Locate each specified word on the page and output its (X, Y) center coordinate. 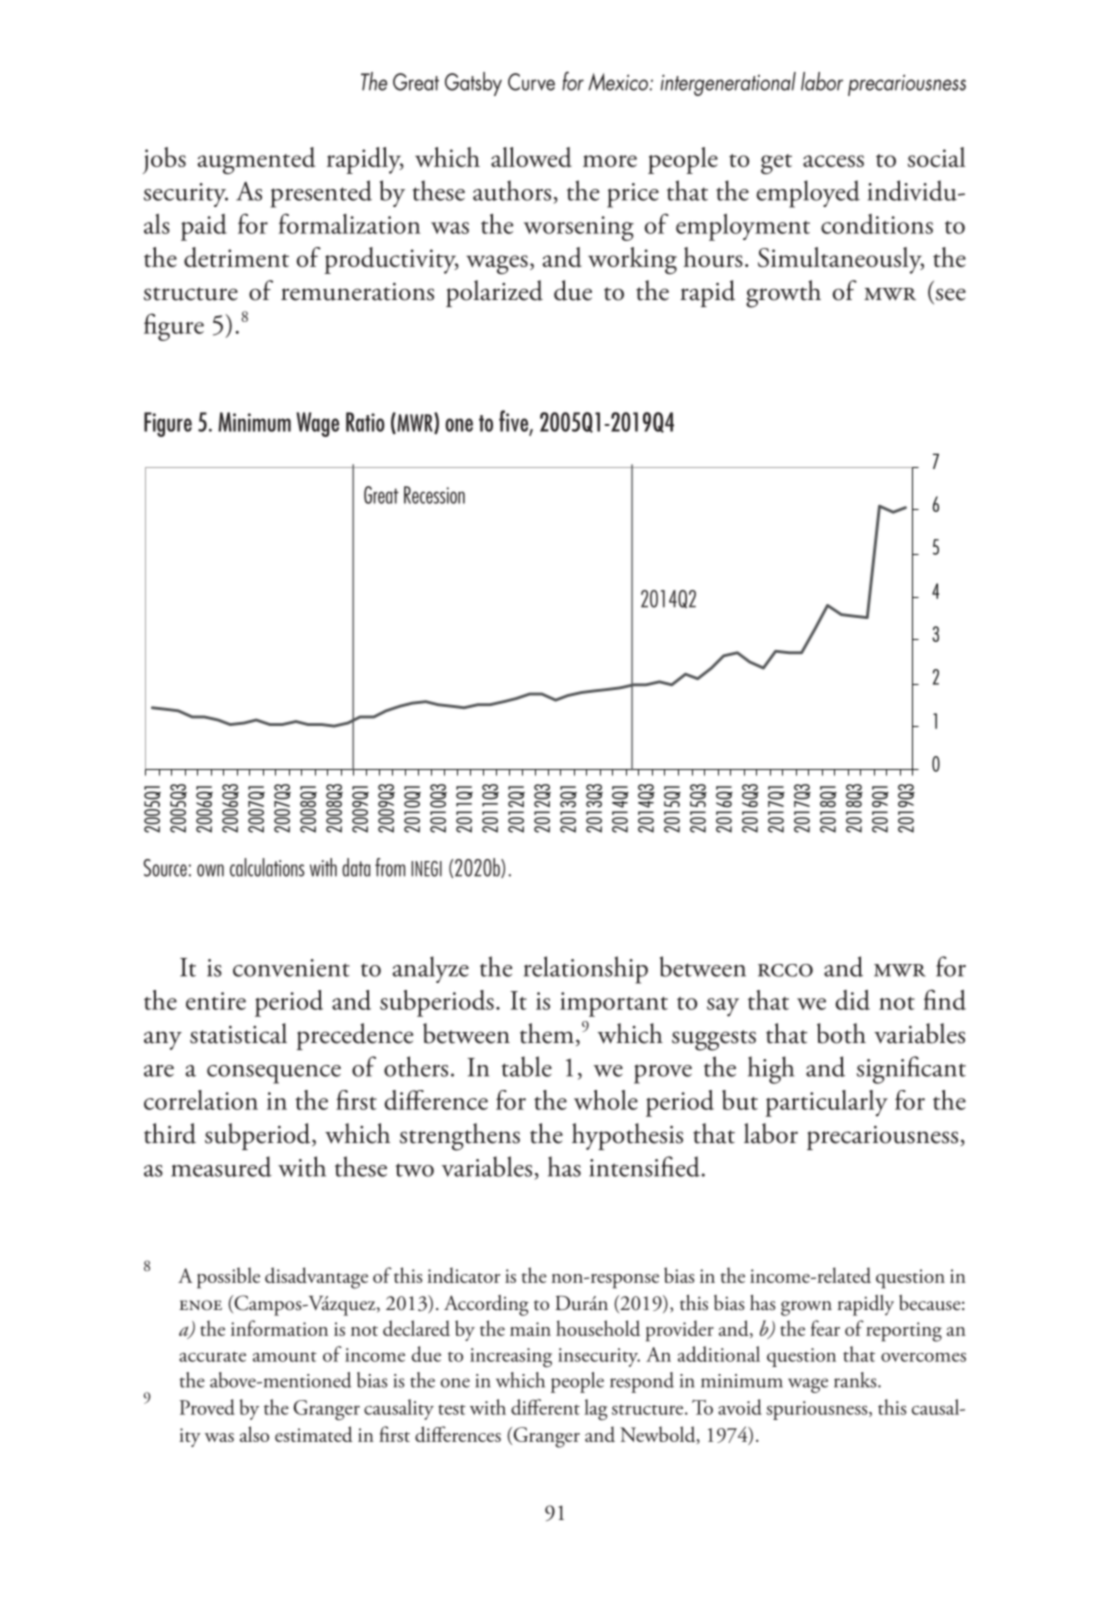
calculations (267, 867)
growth (783, 294)
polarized (494, 293)
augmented (256, 160)
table (527, 1066)
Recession (434, 495)
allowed (531, 157)
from (390, 867)
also (254, 1434)
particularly (827, 1103)
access (833, 161)
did (852, 1000)
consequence (274, 1074)
